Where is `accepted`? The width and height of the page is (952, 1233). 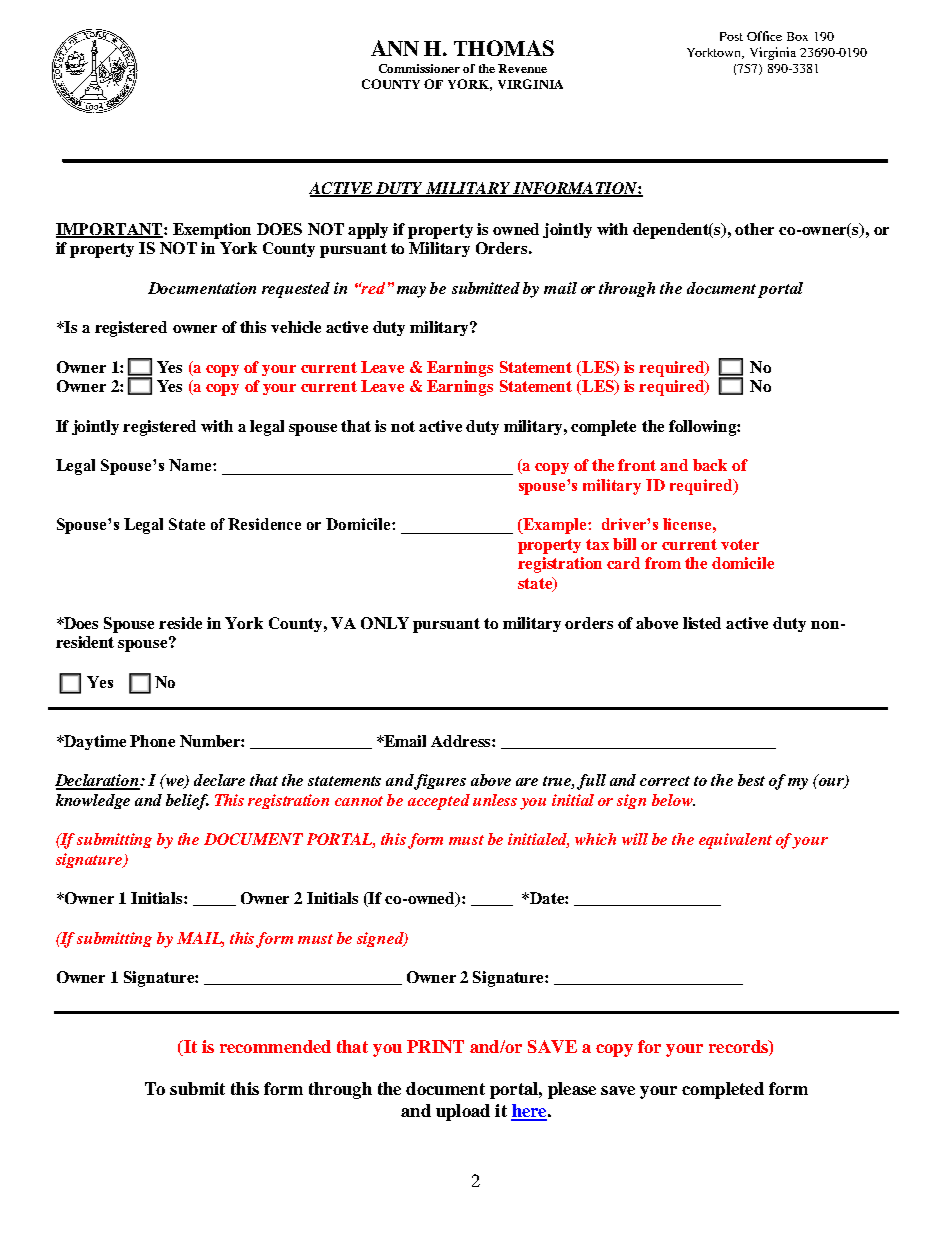
accepted is located at coordinates (439, 802).
